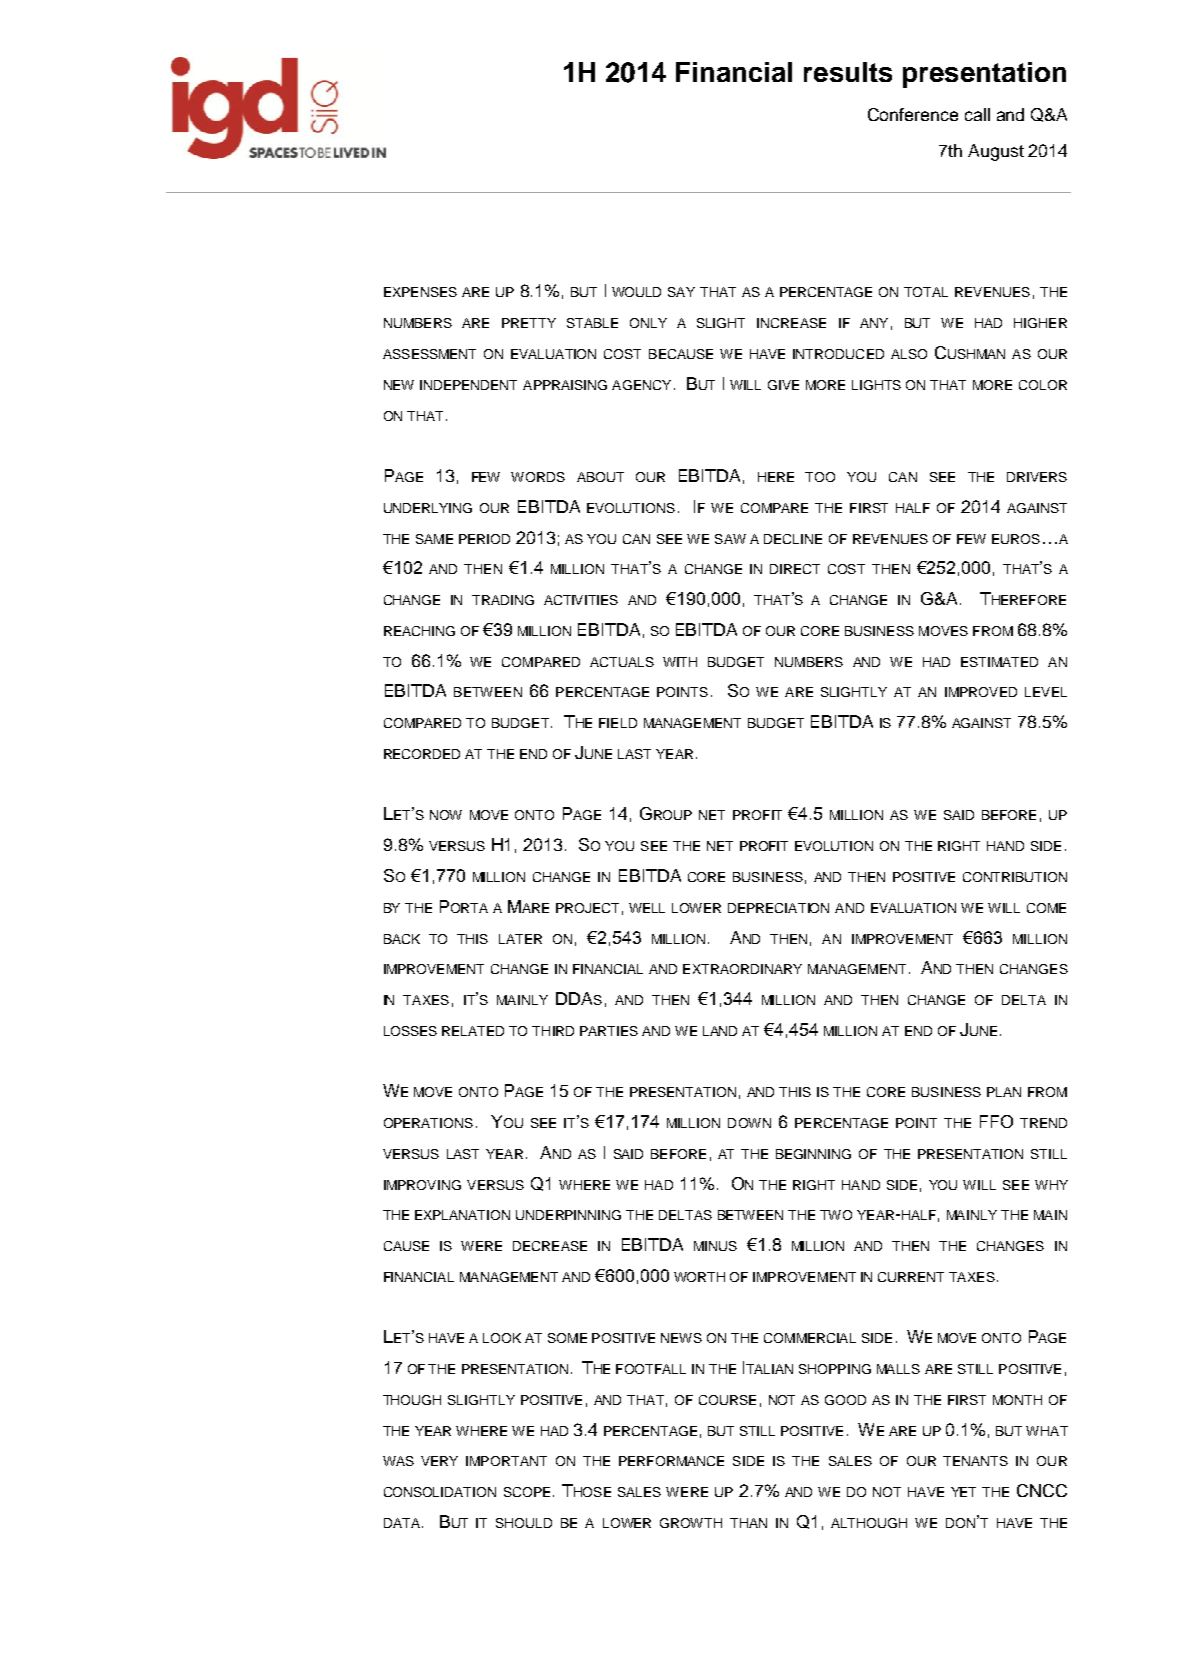  Describe the element at coordinates (748, 1523) in the page. I see `THAN` at that location.
